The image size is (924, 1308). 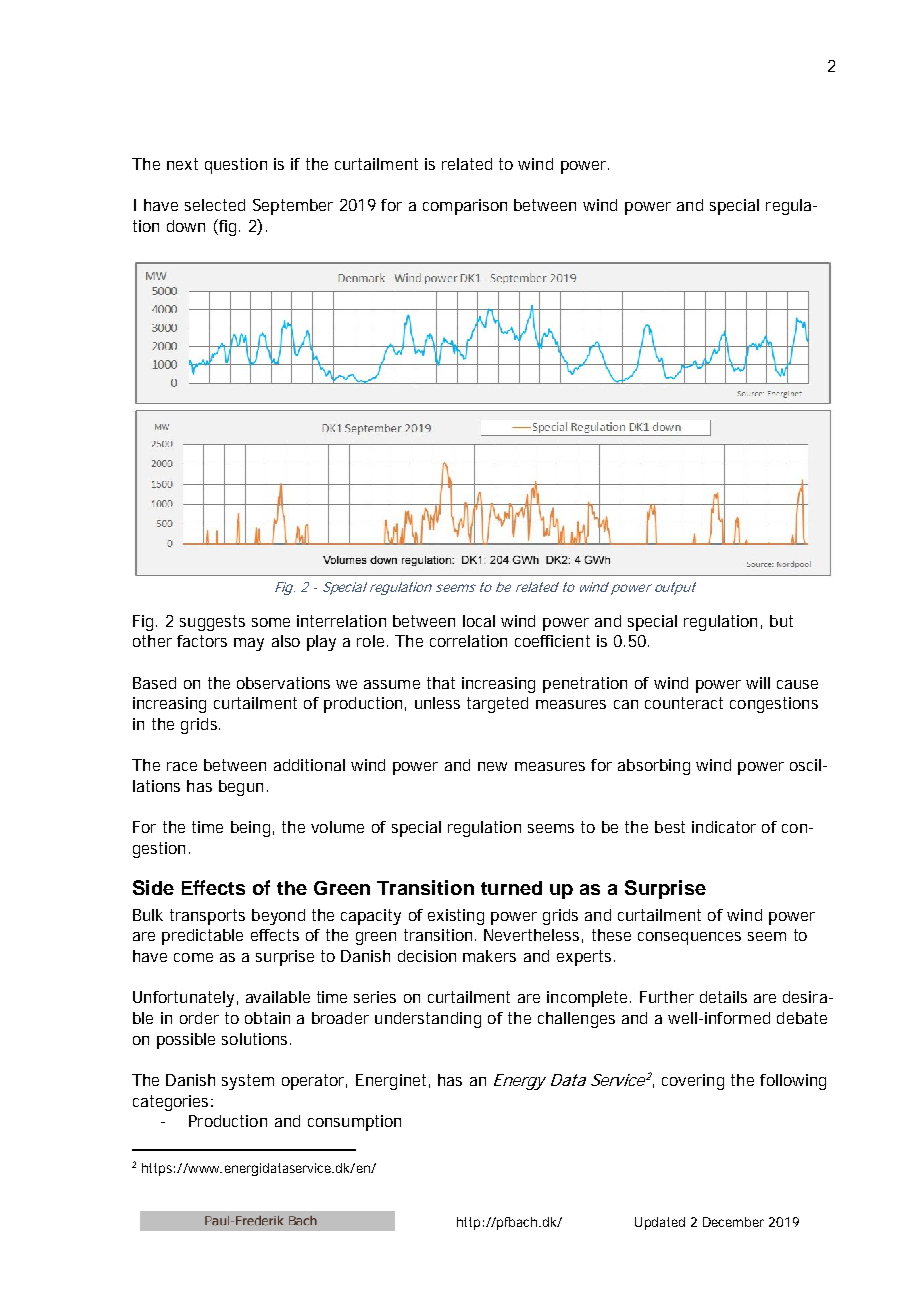 What do you see at coordinates (170, 1103) in the image?
I see `categories` at bounding box center [170, 1103].
